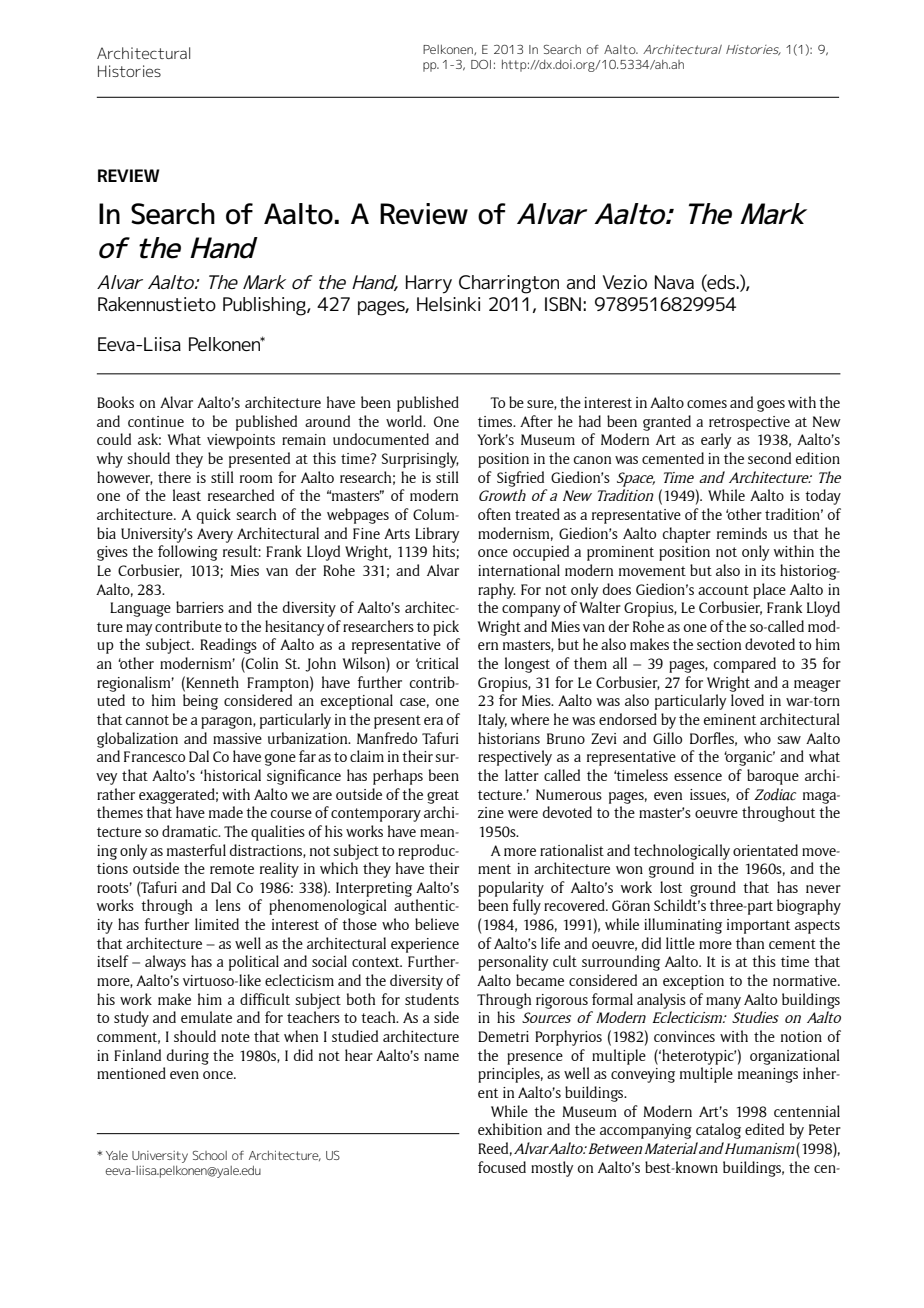  I want to click on exhibition, so click(510, 1129).
